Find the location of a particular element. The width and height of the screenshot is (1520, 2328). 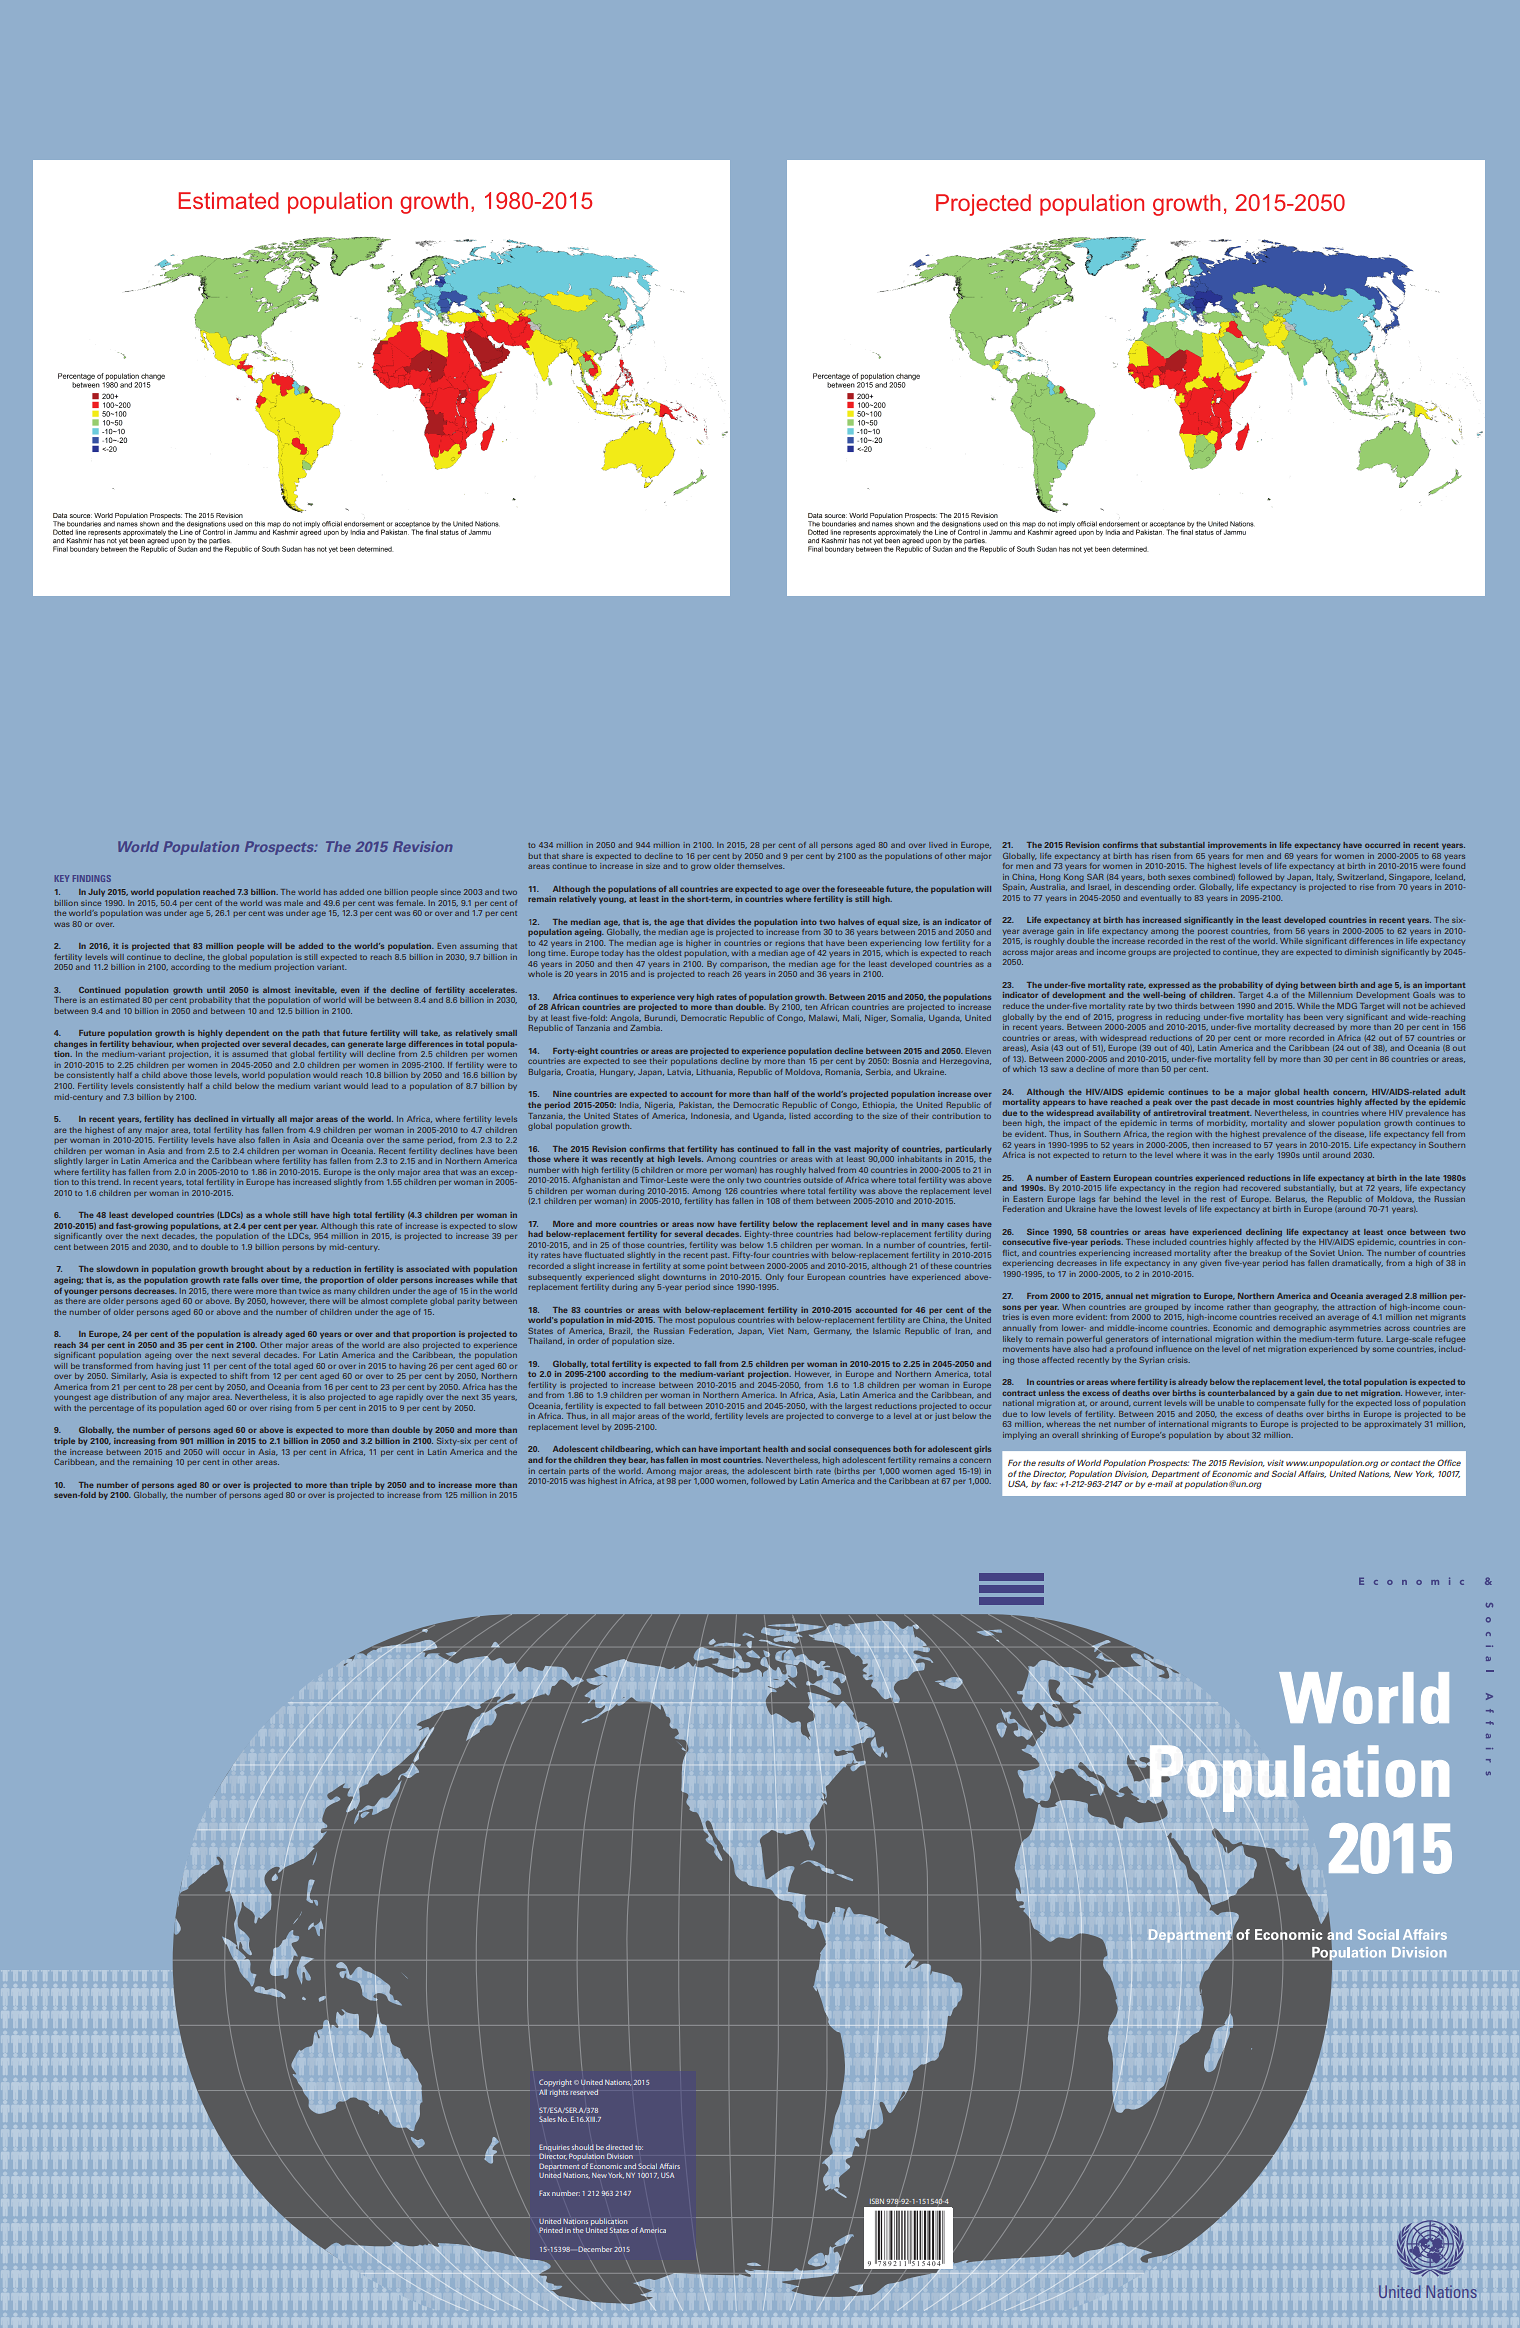

July is located at coordinates (96, 893).
